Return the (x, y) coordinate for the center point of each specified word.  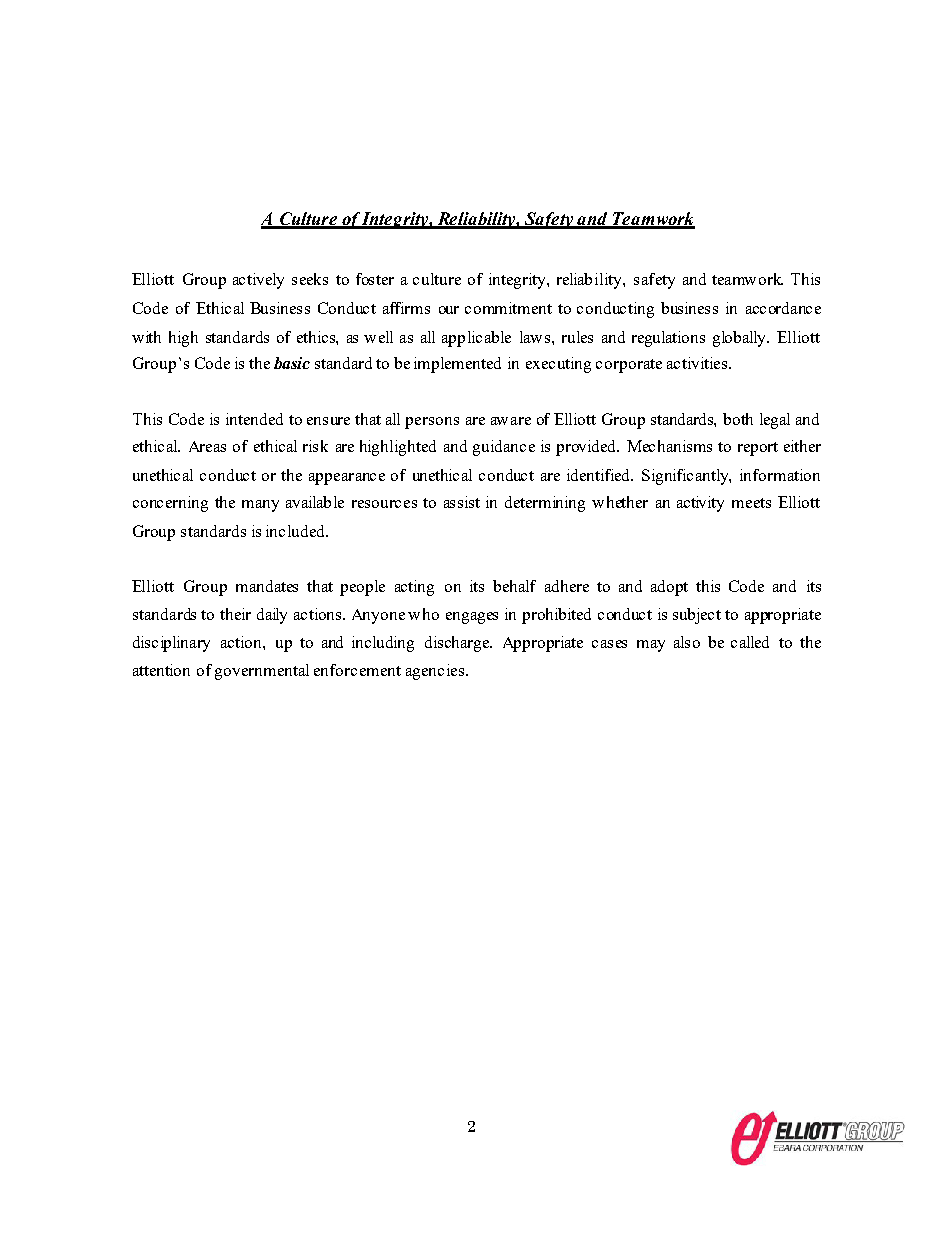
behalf (514, 586)
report (758, 449)
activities (697, 363)
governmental (262, 672)
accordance (783, 308)
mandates (267, 586)
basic (292, 363)
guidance (504, 448)
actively (258, 281)
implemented (457, 365)
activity (700, 504)
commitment (508, 308)
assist (462, 502)
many (260, 506)
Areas (207, 446)
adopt (669, 588)
